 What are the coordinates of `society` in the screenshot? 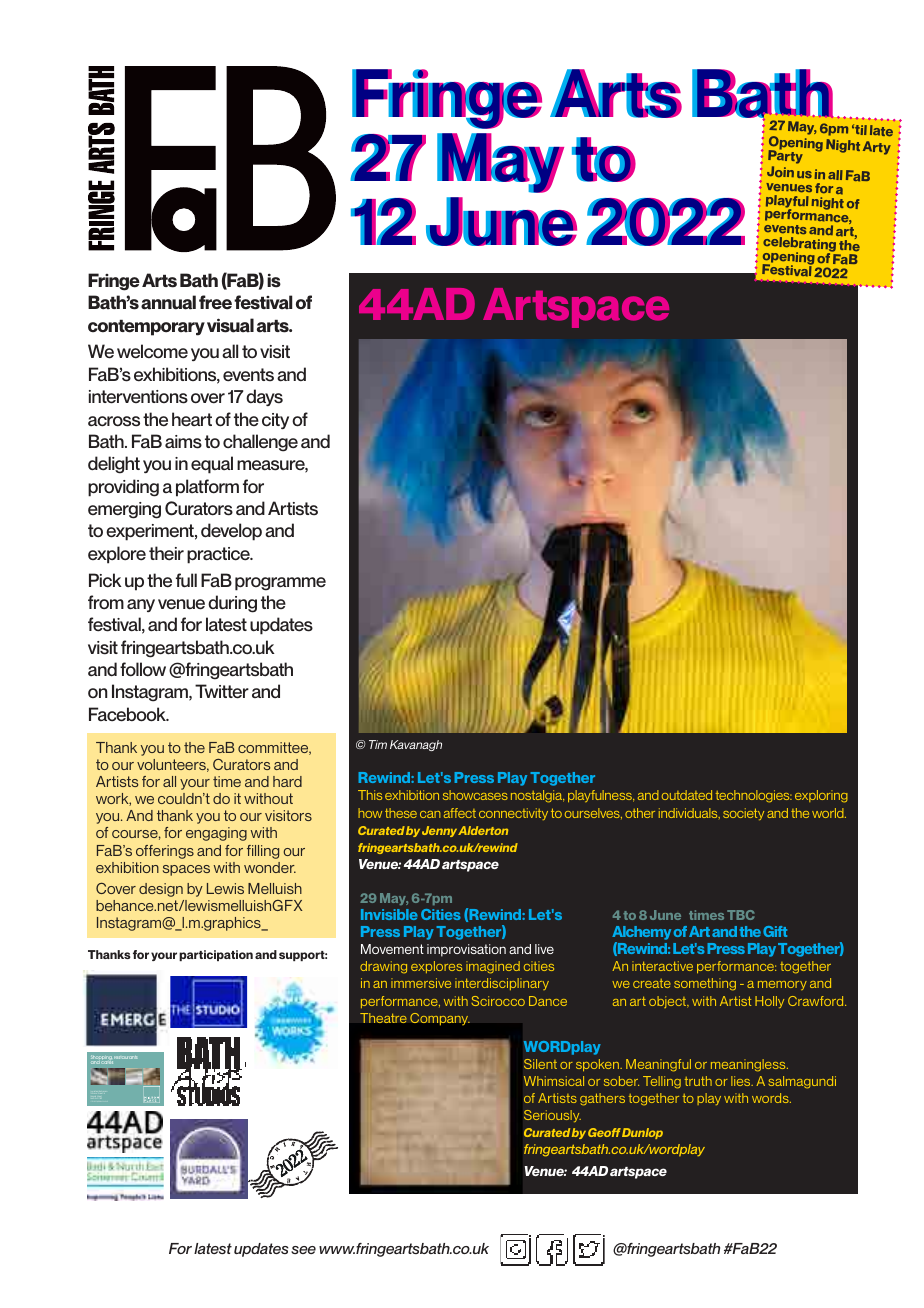 It's located at (743, 814).
